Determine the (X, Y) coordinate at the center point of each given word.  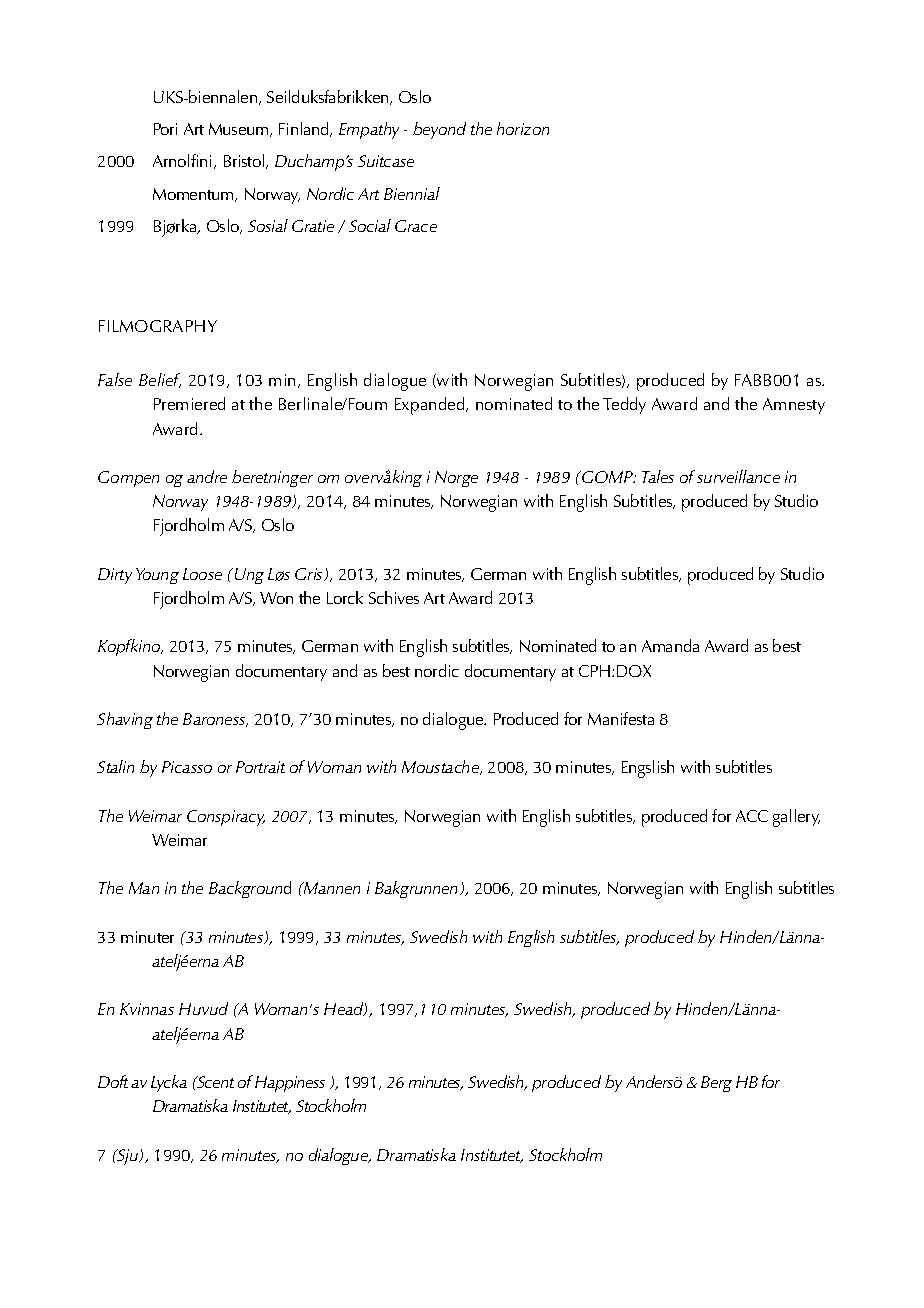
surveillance (738, 476)
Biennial (412, 193)
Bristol (245, 161)
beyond (439, 130)
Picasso (187, 767)
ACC (752, 816)
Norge (456, 479)
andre (207, 476)
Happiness (290, 1084)
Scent (214, 1082)
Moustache (441, 767)
